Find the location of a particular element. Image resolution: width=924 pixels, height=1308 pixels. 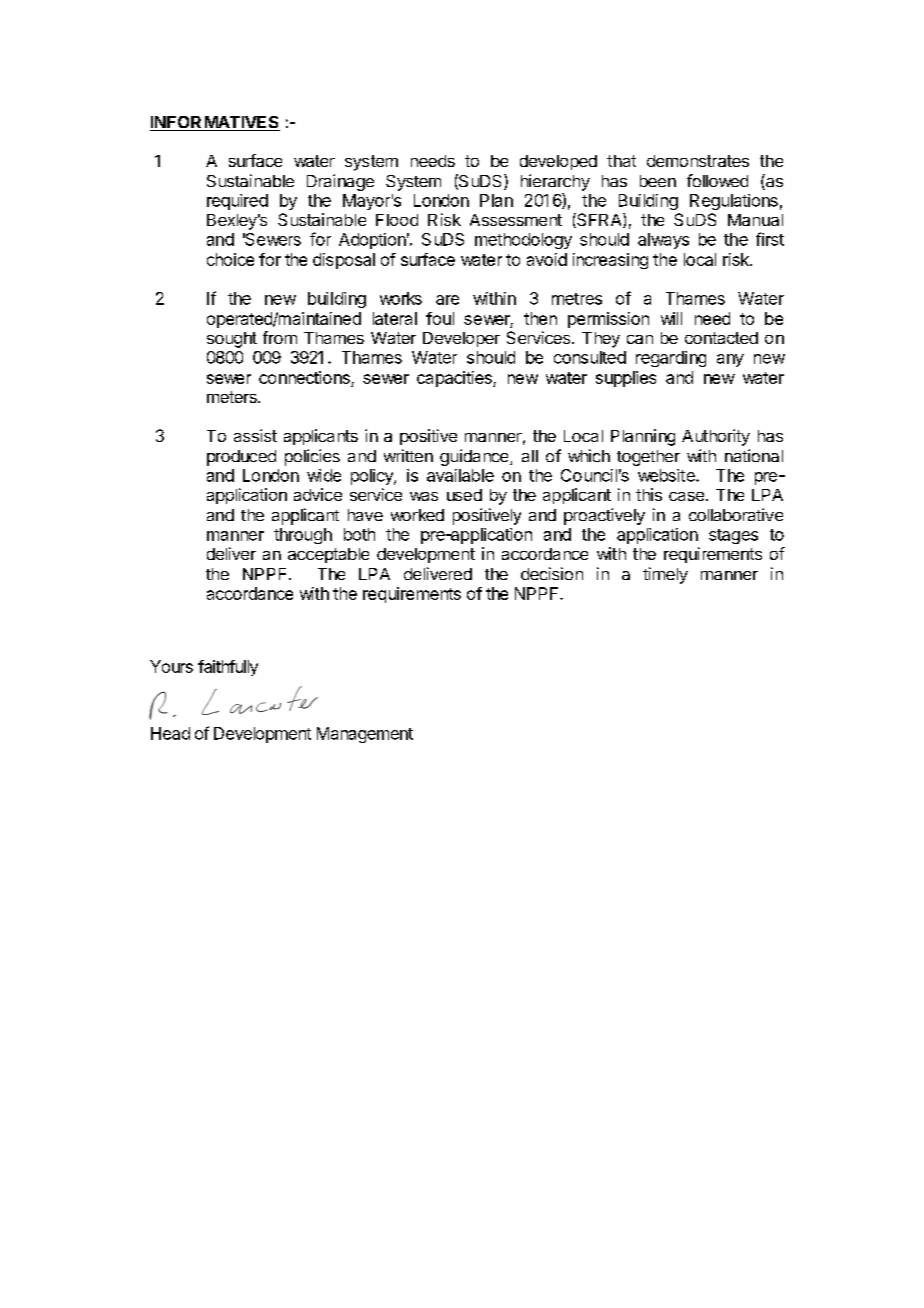

guidance is located at coordinates (475, 457).
